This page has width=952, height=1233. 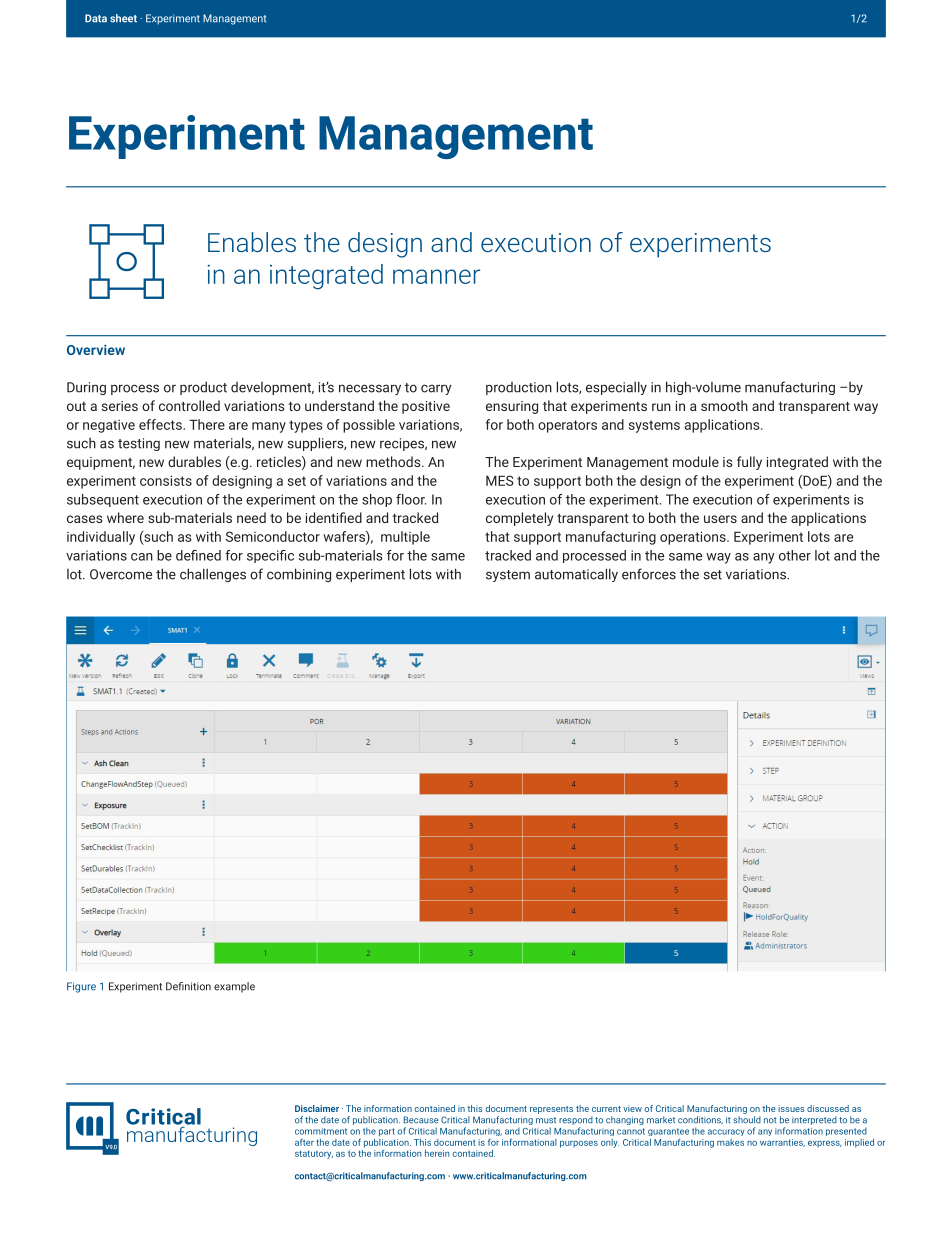 I want to click on controlled, so click(x=189, y=405).
